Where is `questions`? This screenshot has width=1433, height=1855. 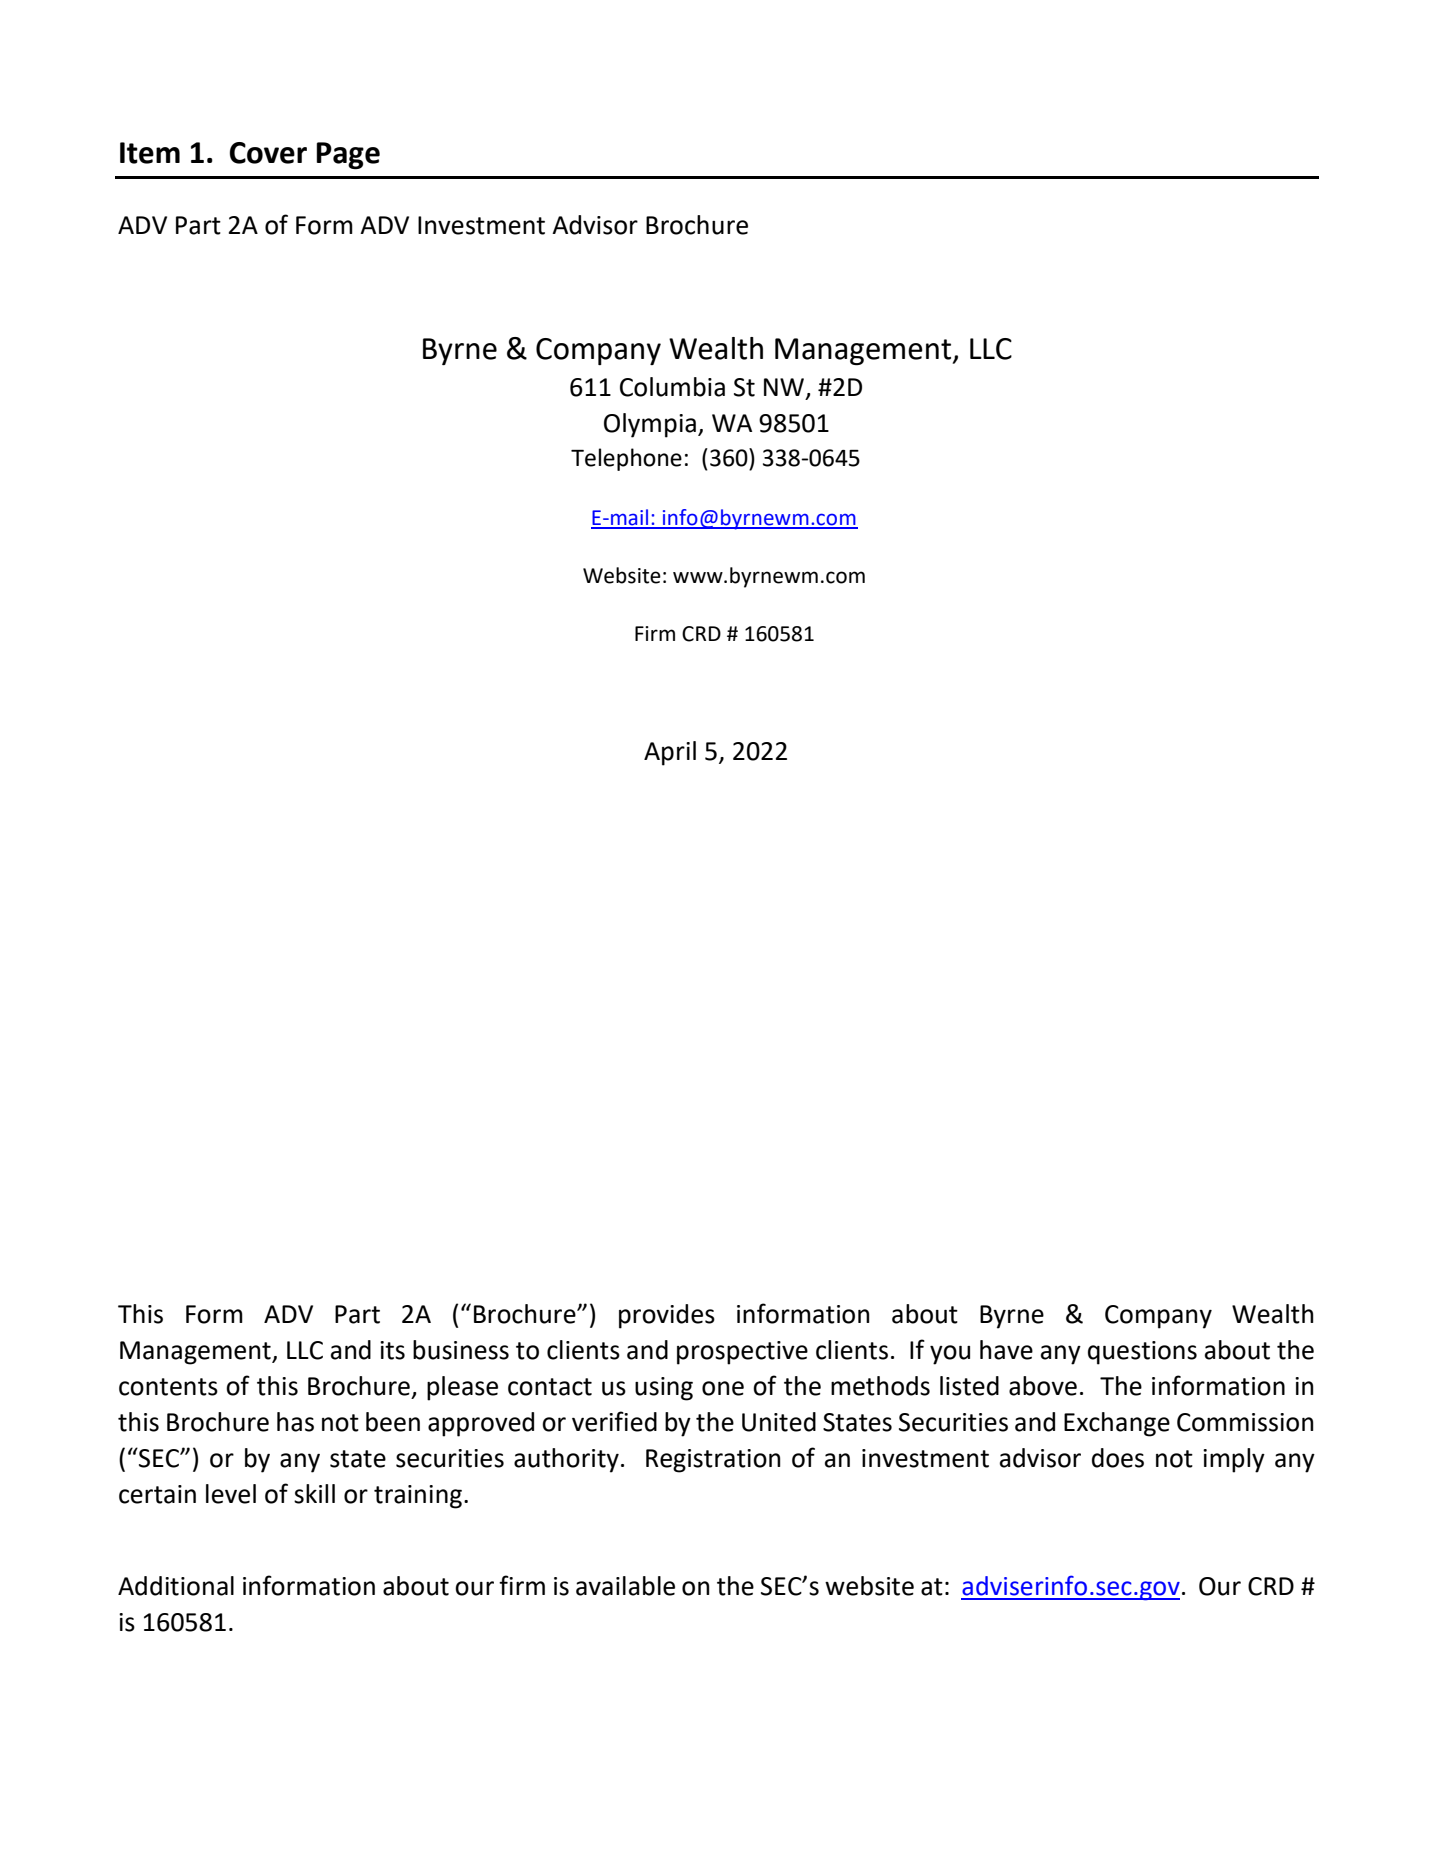 questions is located at coordinates (1142, 1353).
